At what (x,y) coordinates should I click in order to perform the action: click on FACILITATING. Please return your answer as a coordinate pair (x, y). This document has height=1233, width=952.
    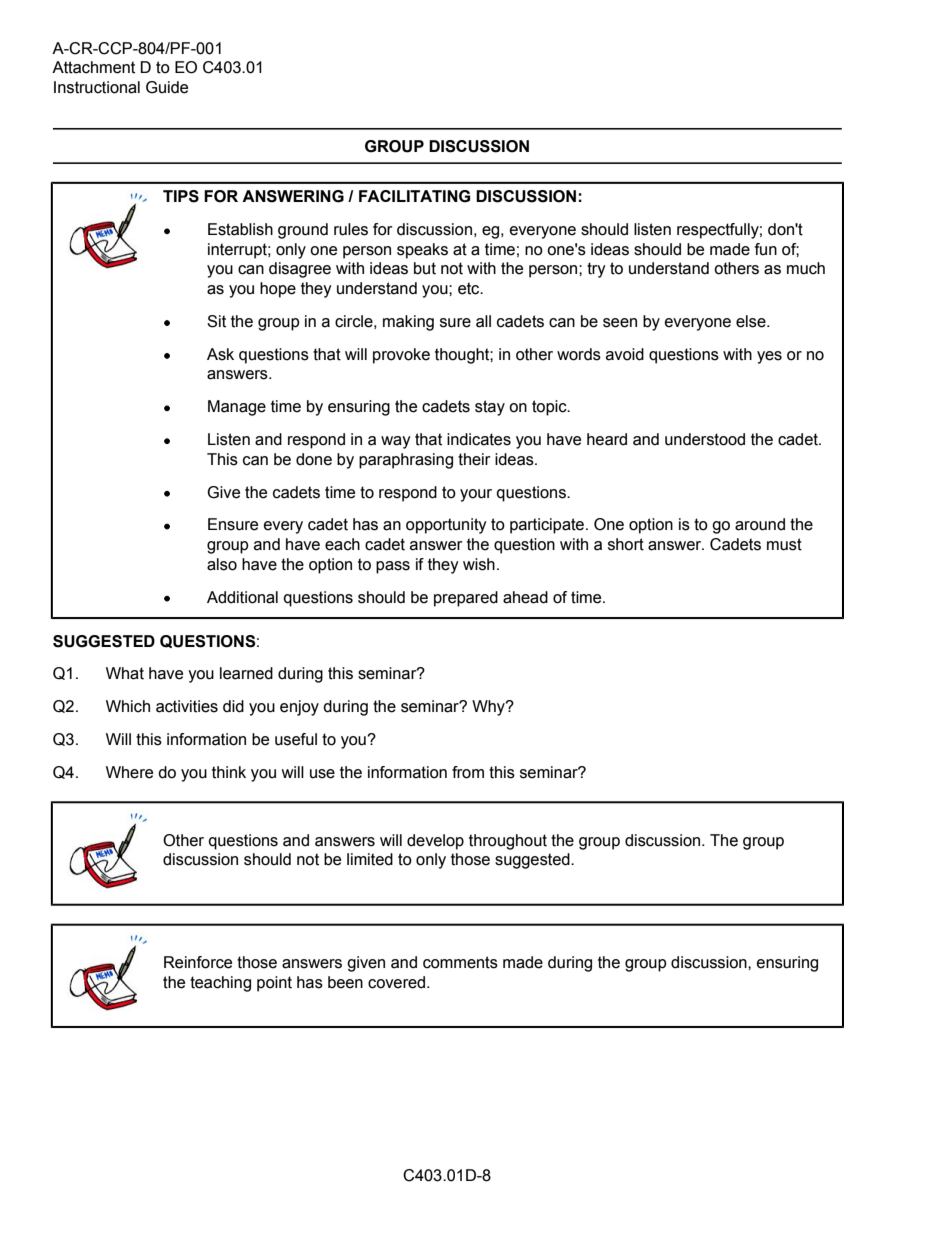
    Looking at the image, I should click on (414, 196).
